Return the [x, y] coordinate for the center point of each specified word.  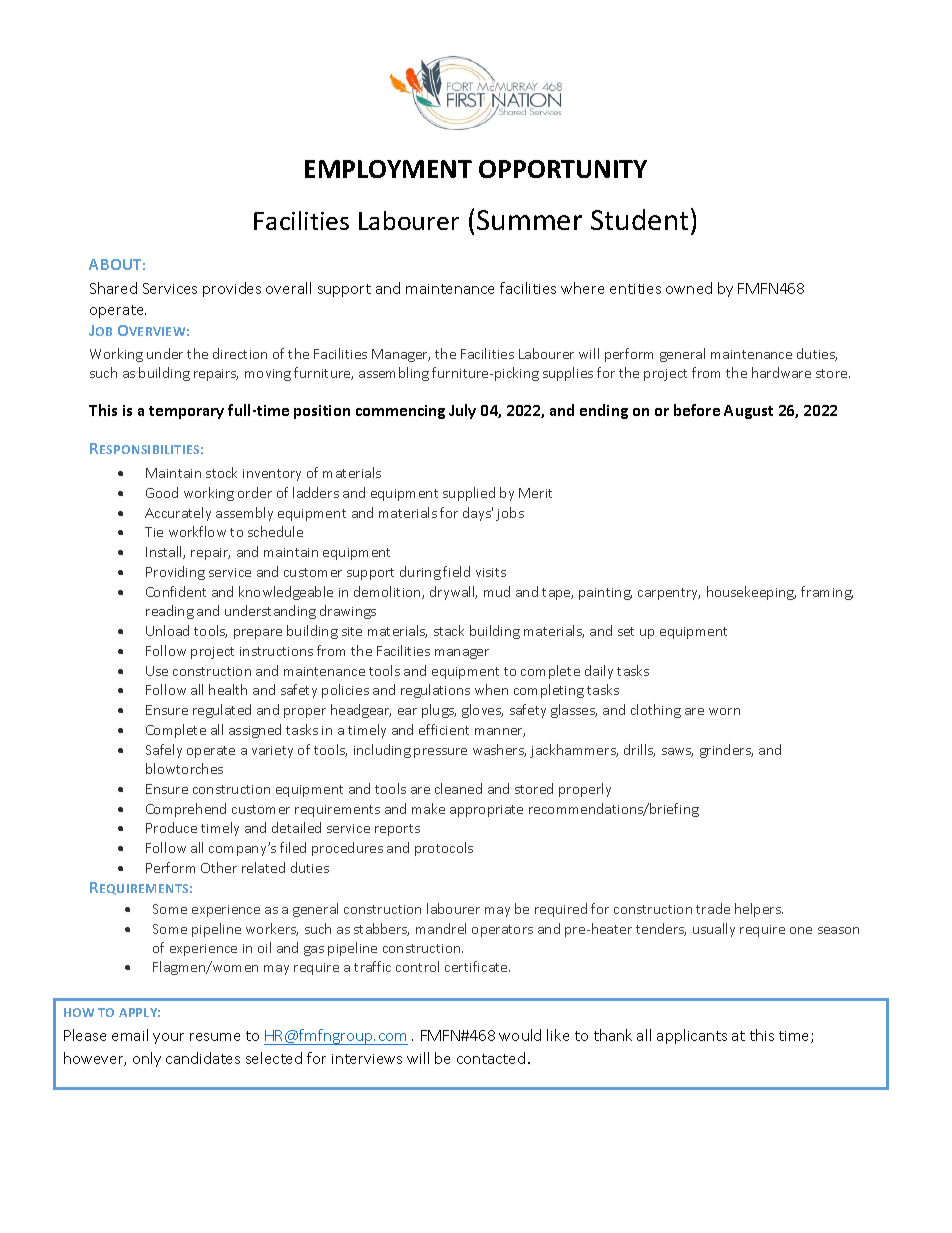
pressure [440, 753]
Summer [529, 220]
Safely [164, 751]
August [748, 412]
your [168, 1038]
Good [162, 492]
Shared [113, 288]
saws [677, 752]
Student [639, 219]
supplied [469, 494]
